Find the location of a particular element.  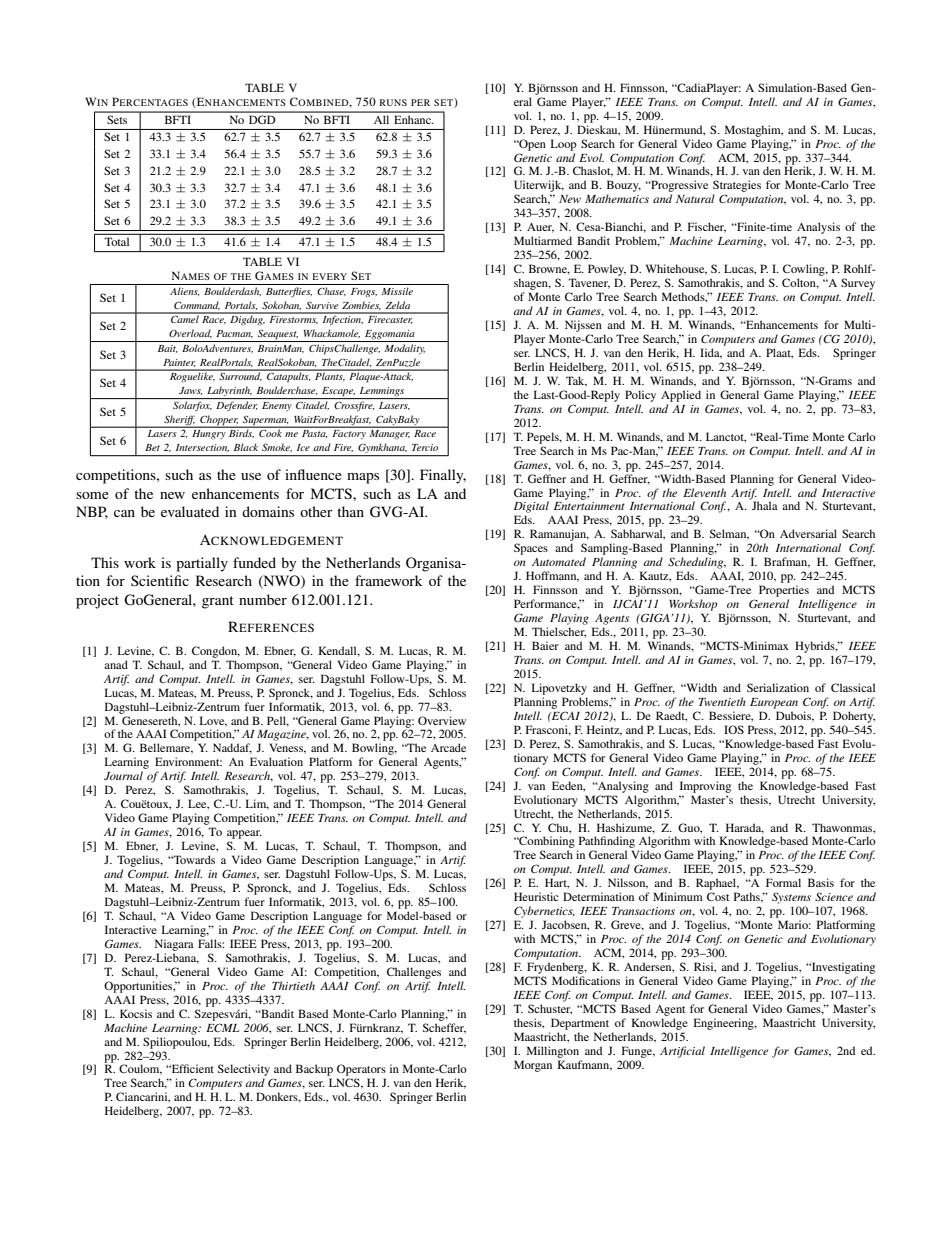

Strategies is located at coordinates (737, 187).
